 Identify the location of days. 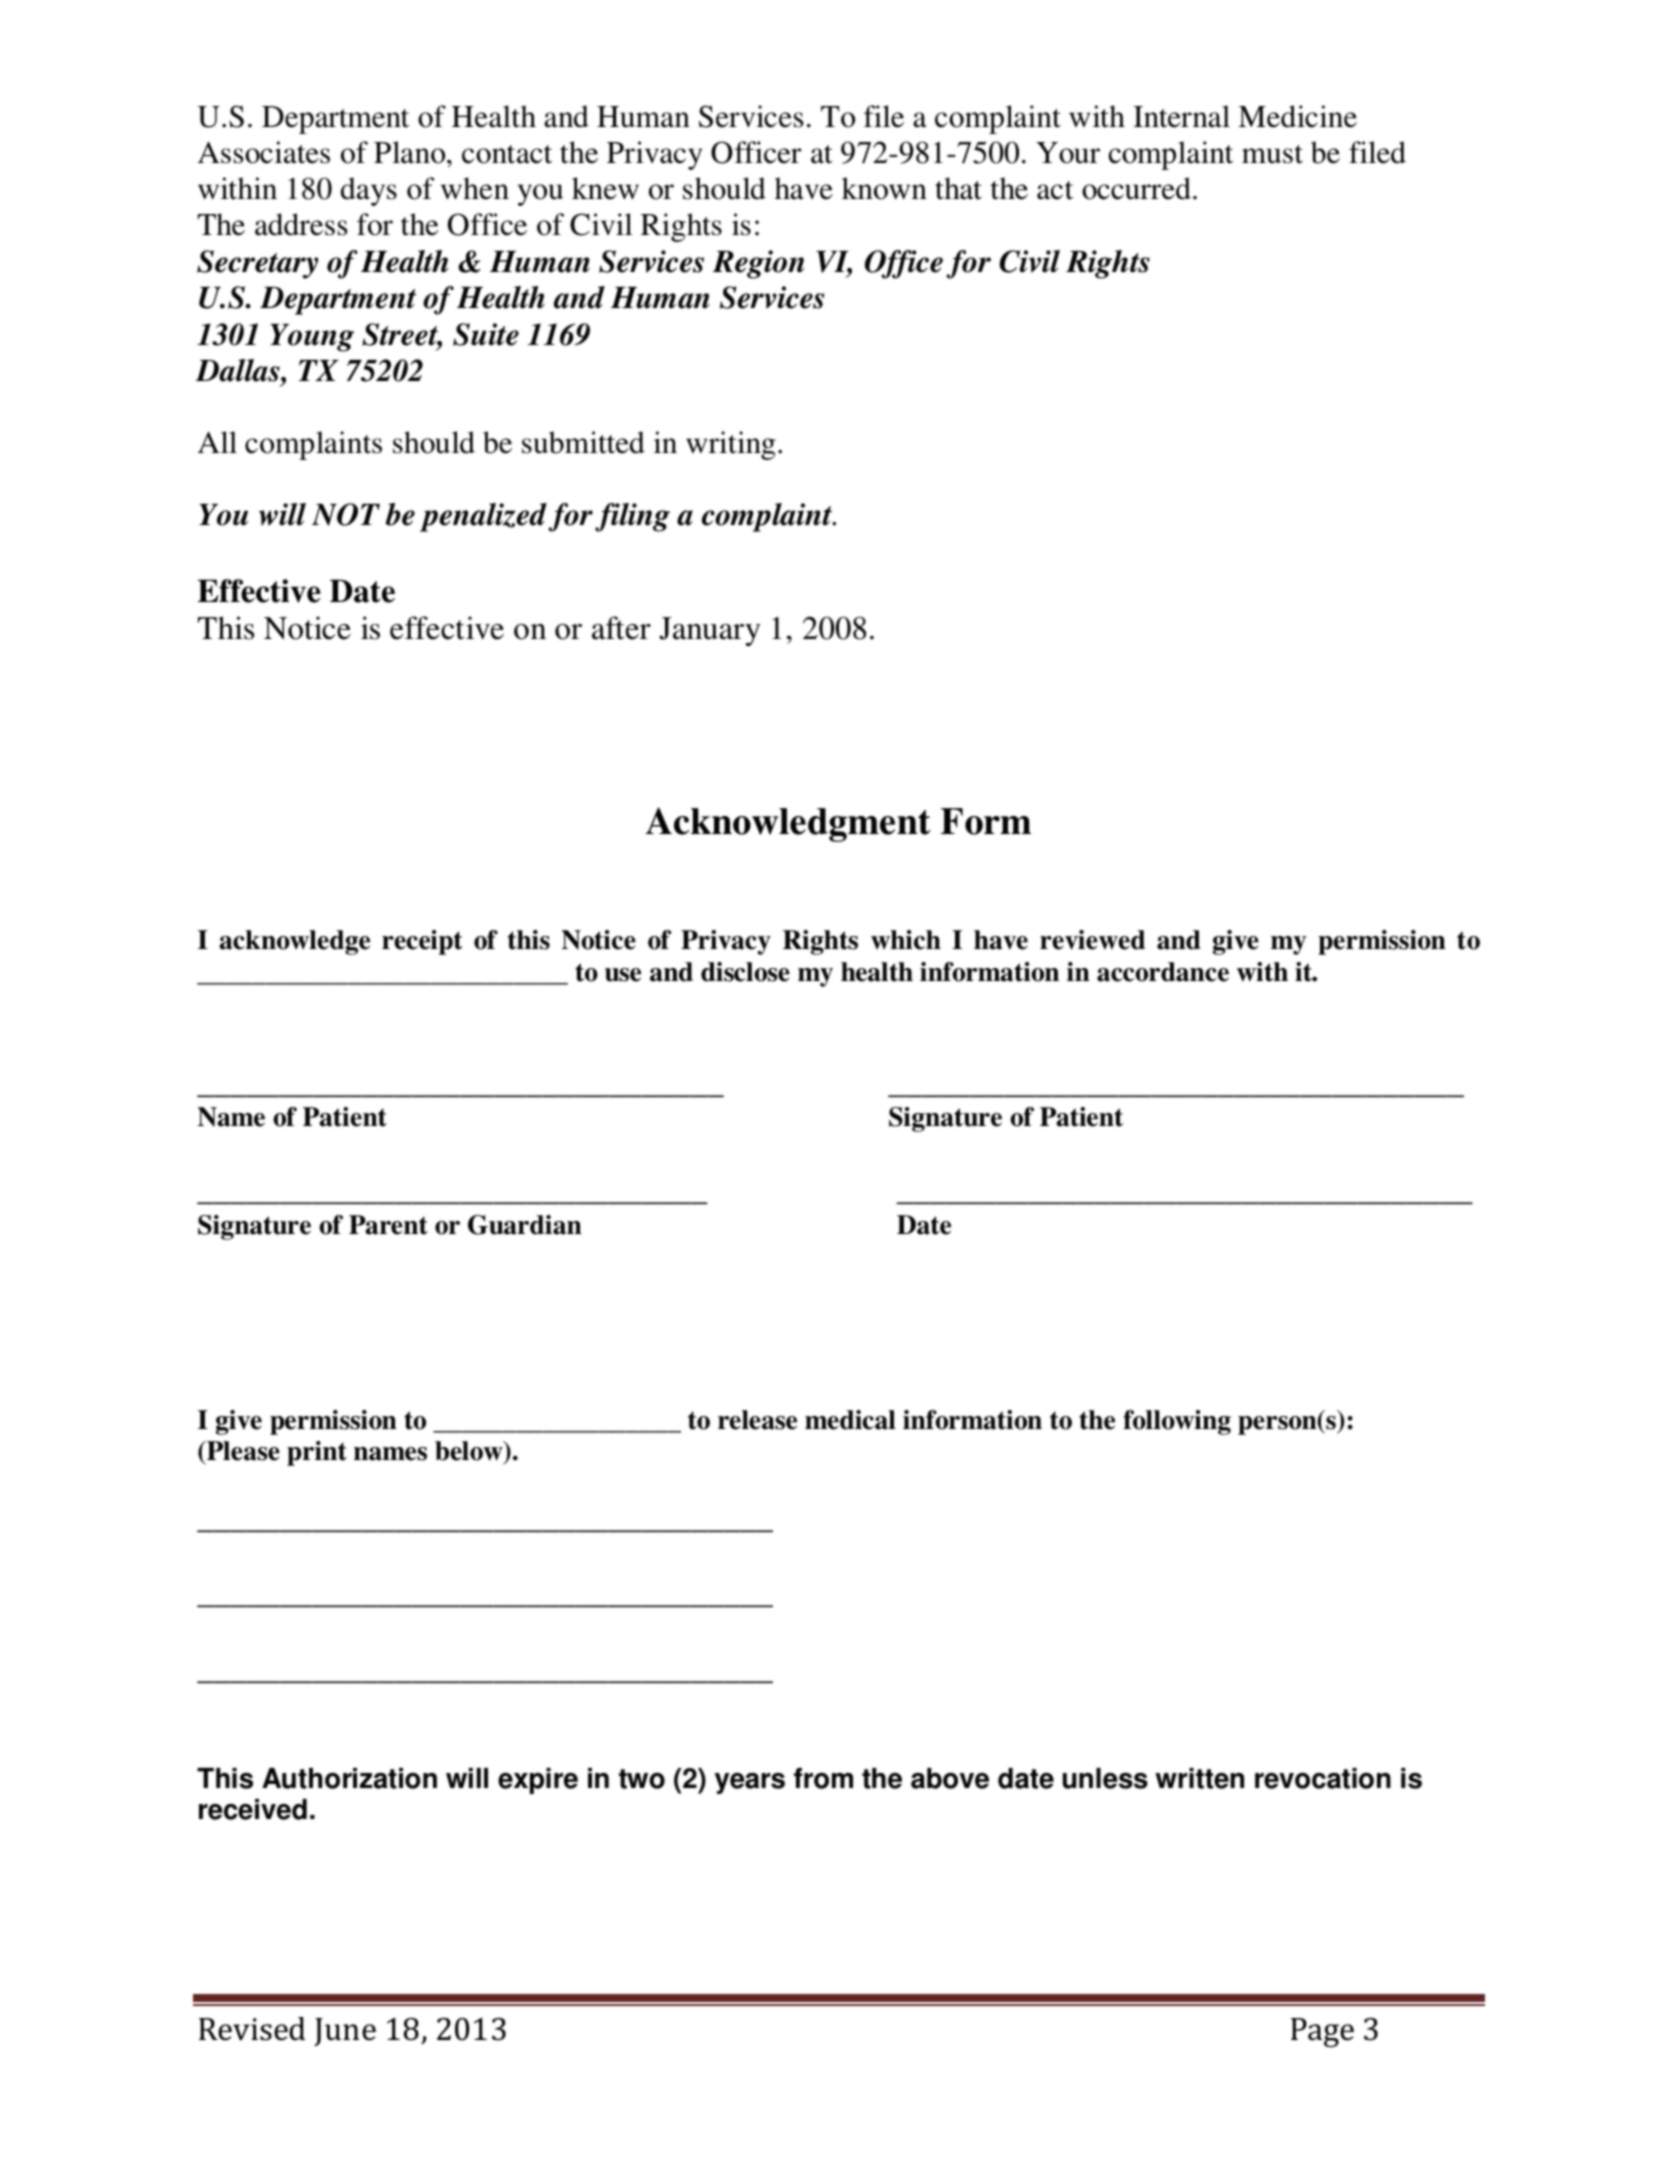
(369, 191).
